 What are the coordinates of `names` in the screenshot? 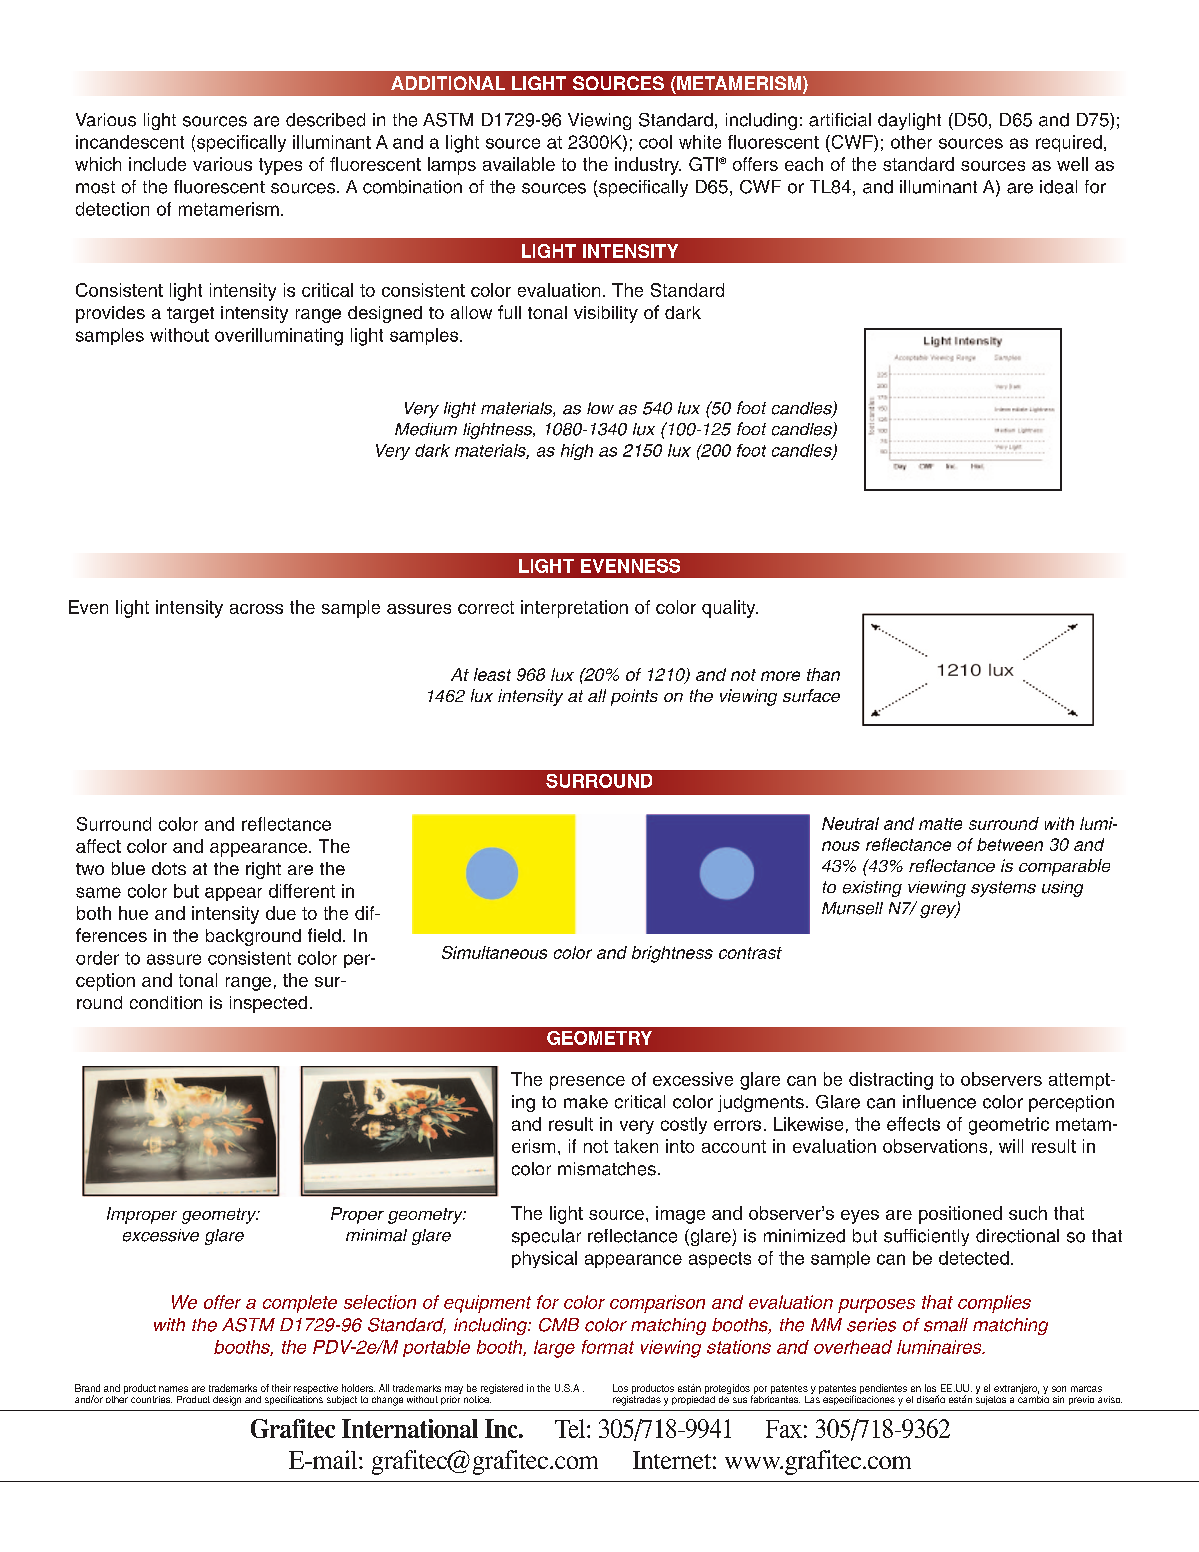 It's located at (173, 1389).
